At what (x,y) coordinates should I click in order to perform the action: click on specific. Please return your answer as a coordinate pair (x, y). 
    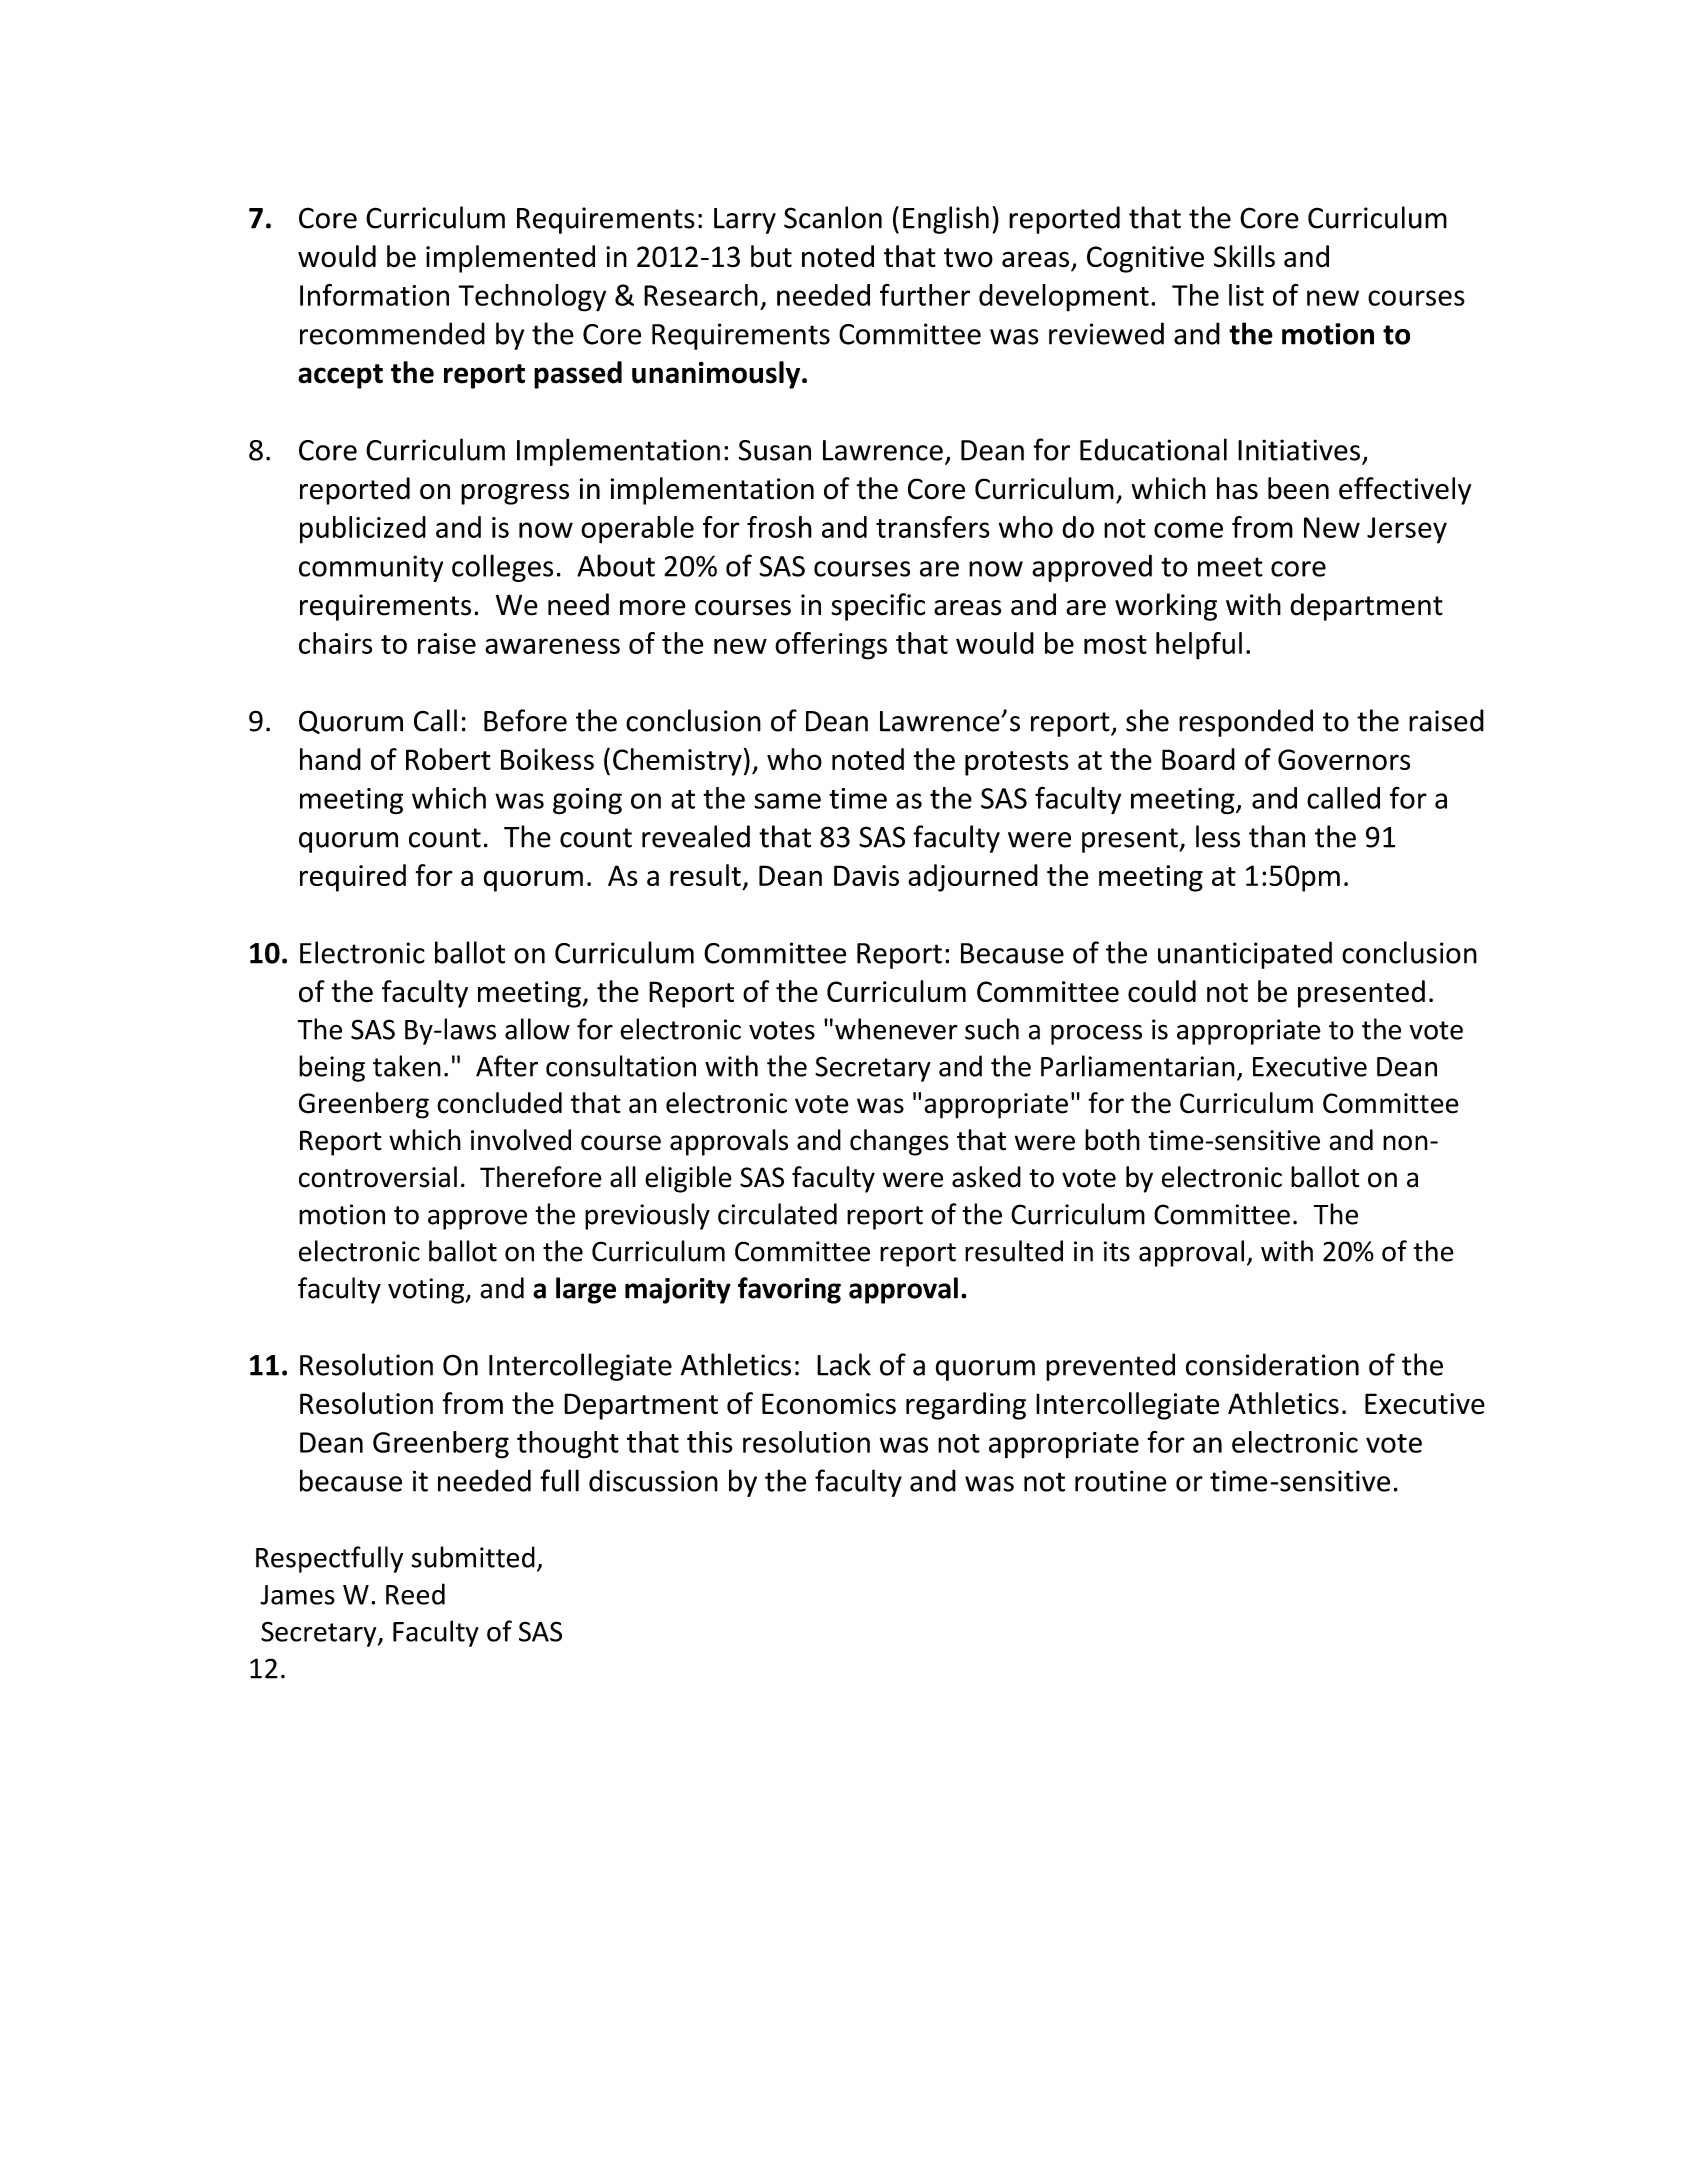
    Looking at the image, I should click on (878, 607).
